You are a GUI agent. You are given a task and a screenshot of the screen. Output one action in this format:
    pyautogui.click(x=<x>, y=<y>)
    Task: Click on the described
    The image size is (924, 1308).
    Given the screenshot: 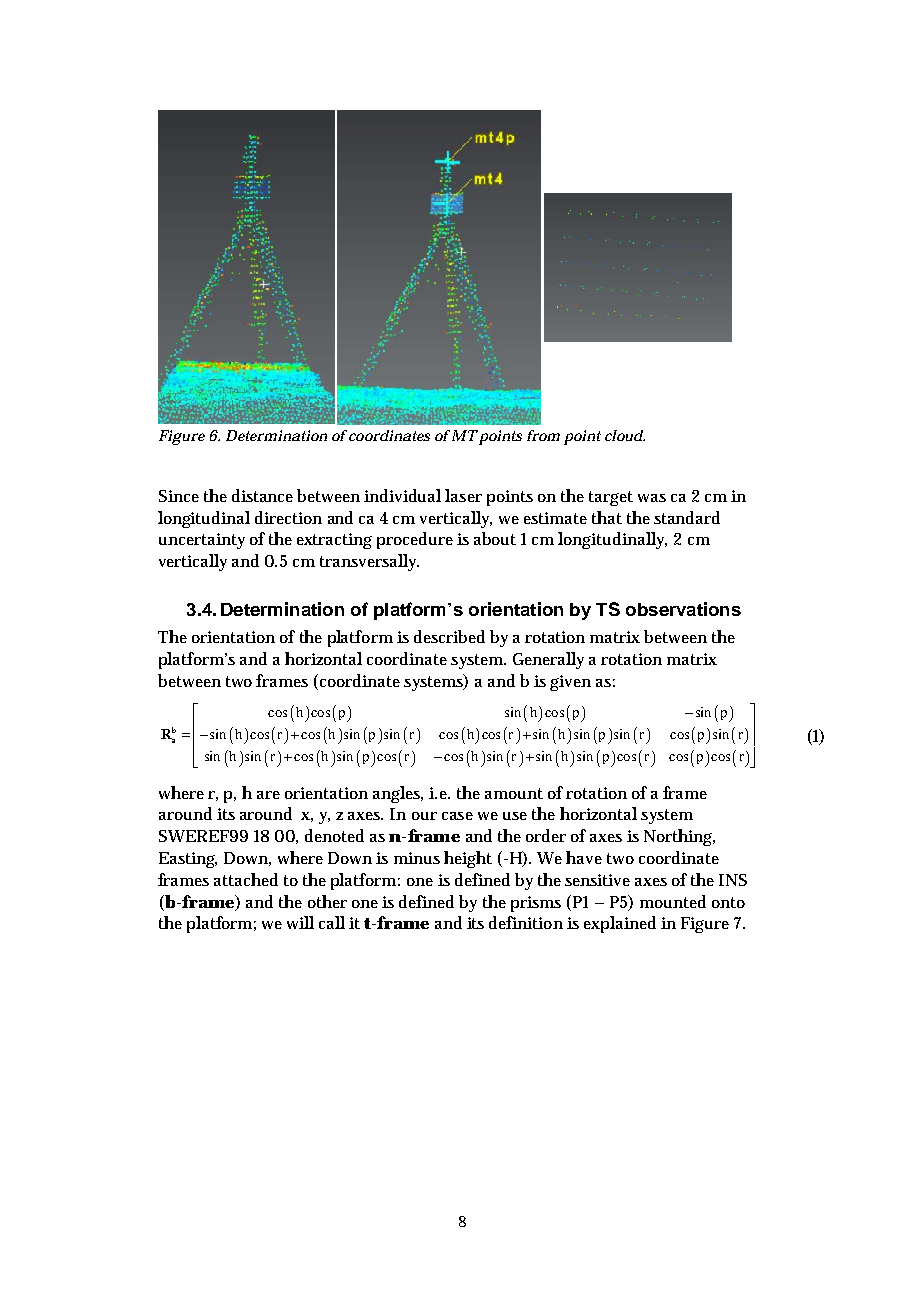 What is the action you would take?
    pyautogui.click(x=449, y=636)
